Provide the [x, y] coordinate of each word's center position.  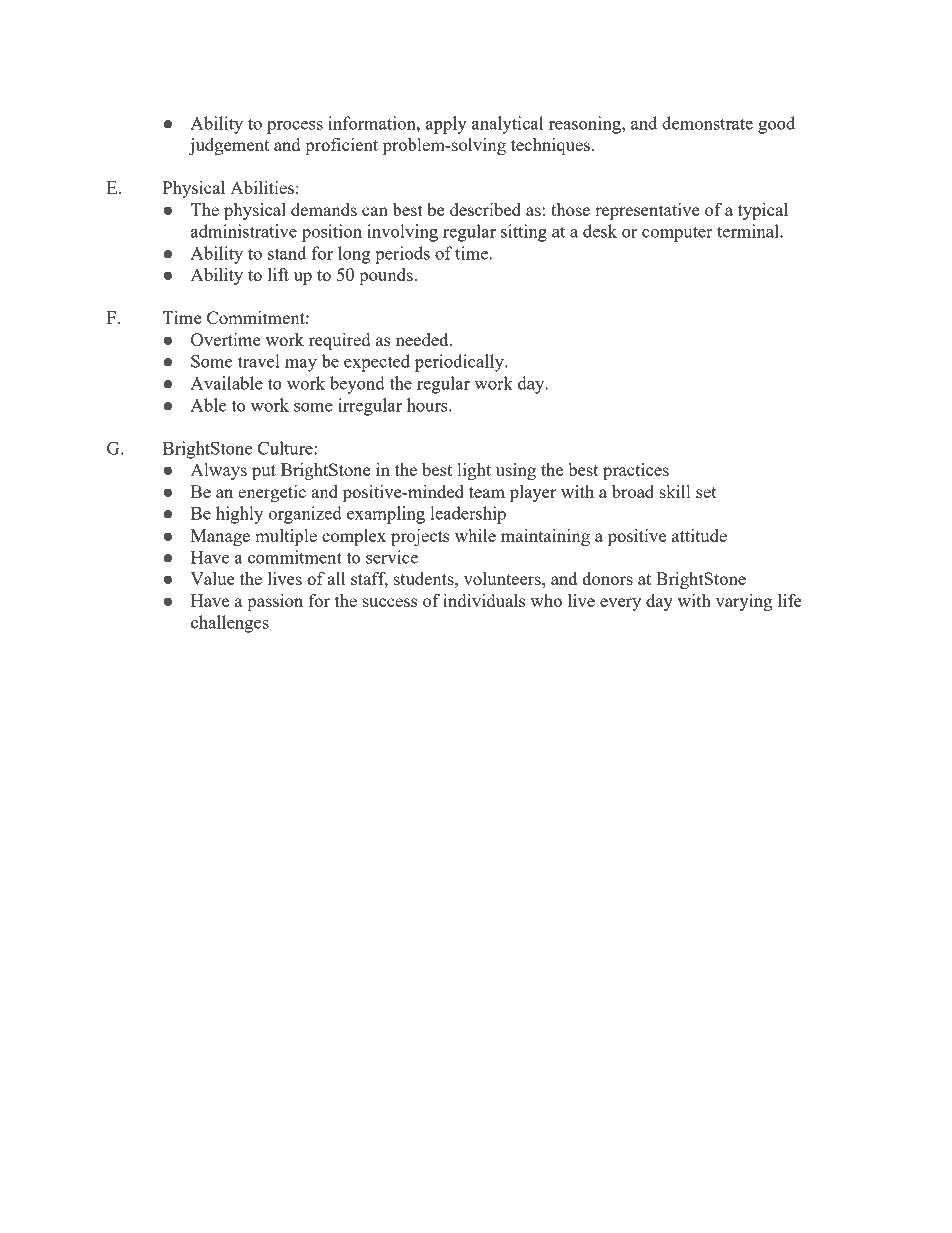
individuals [484, 600]
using [516, 471]
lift [278, 274]
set [706, 492]
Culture [286, 448]
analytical [507, 125]
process [295, 127]
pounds [387, 276]
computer [677, 234]
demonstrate [707, 123]
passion [275, 602]
